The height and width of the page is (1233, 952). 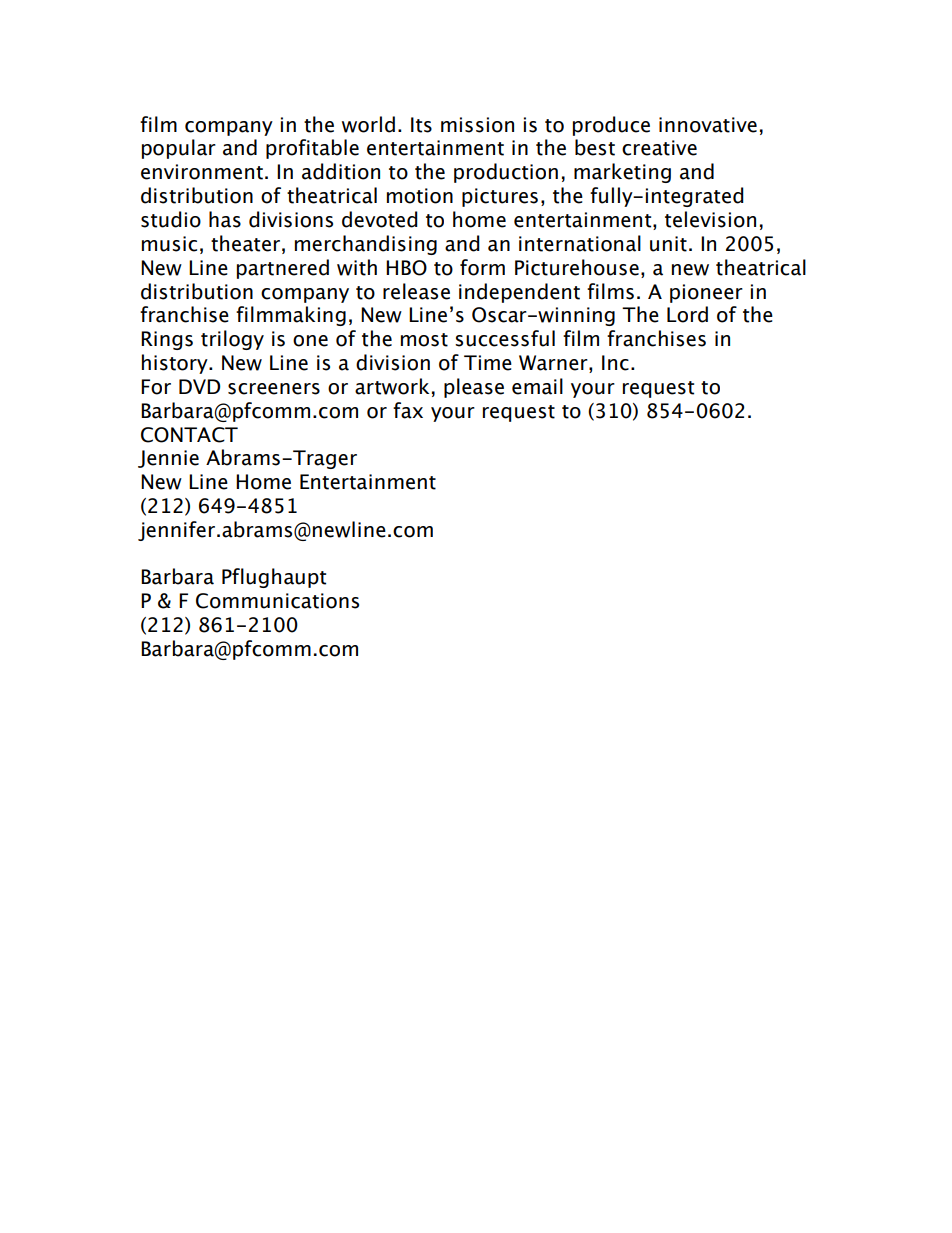 What do you see at coordinates (179, 149) in the page?
I see `popular` at bounding box center [179, 149].
